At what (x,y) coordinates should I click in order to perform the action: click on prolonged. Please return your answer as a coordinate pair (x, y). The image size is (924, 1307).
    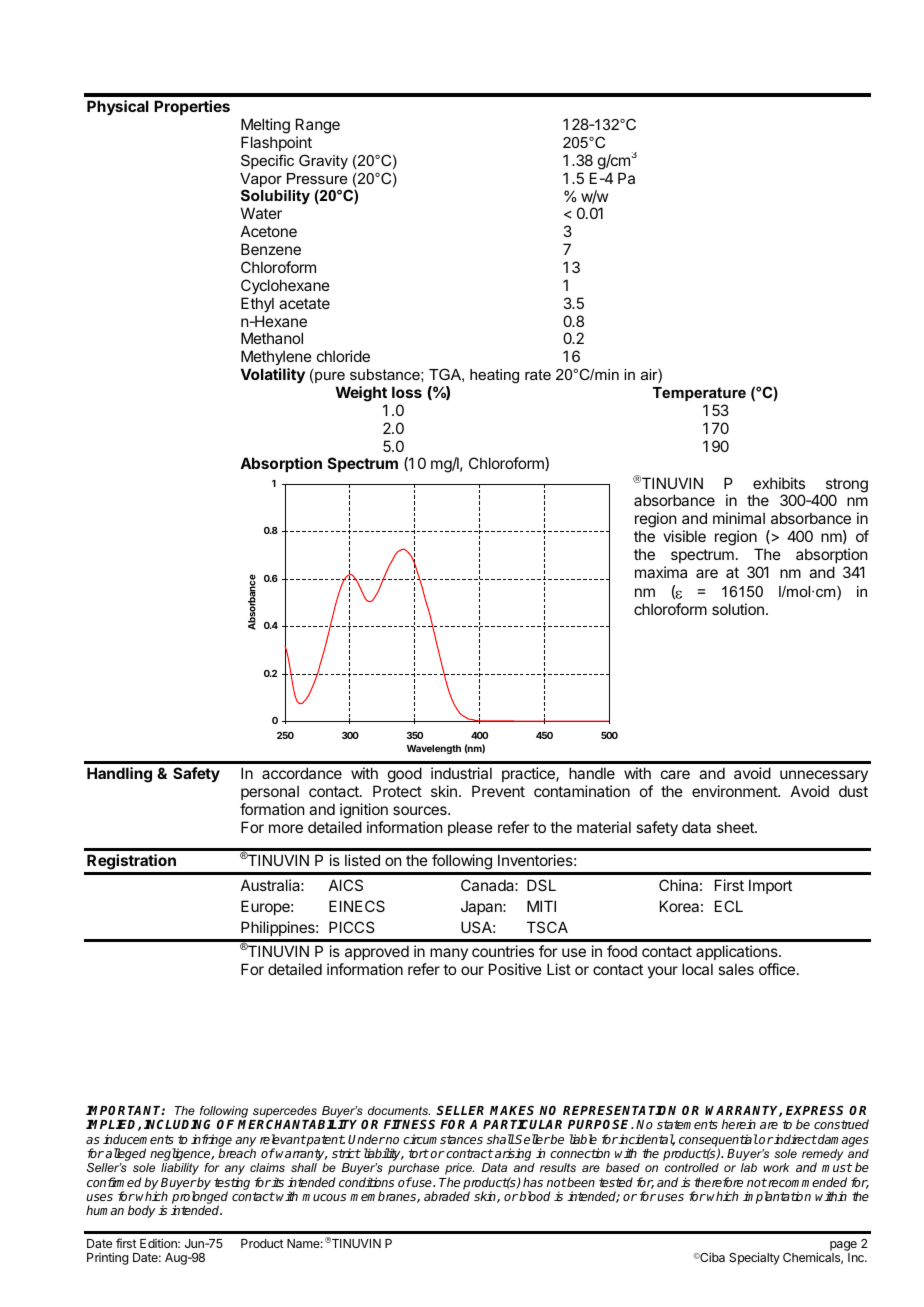
    Looking at the image, I should click on (200, 1199).
